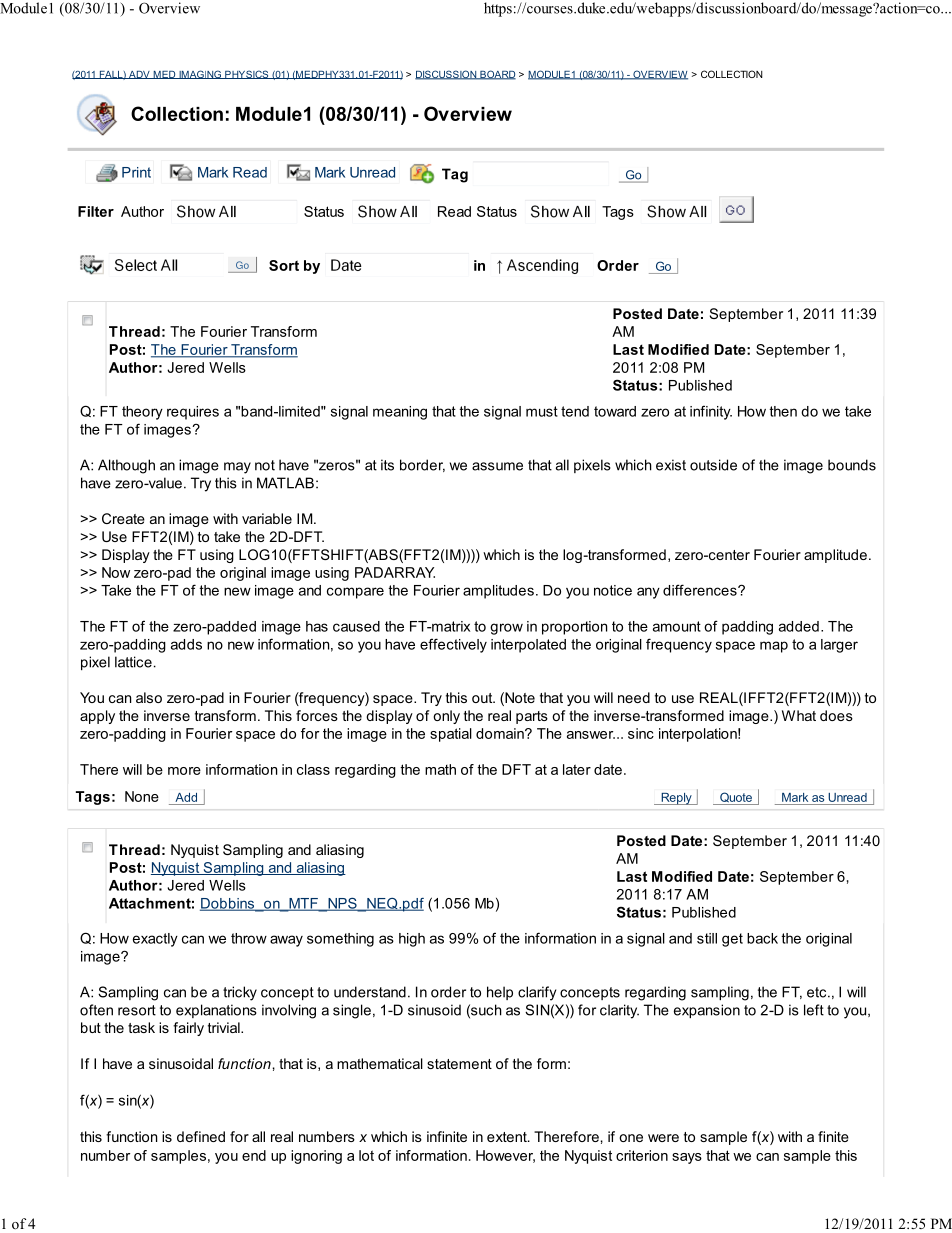  Describe the element at coordinates (783, 411) in the screenshot. I see `then` at that location.
